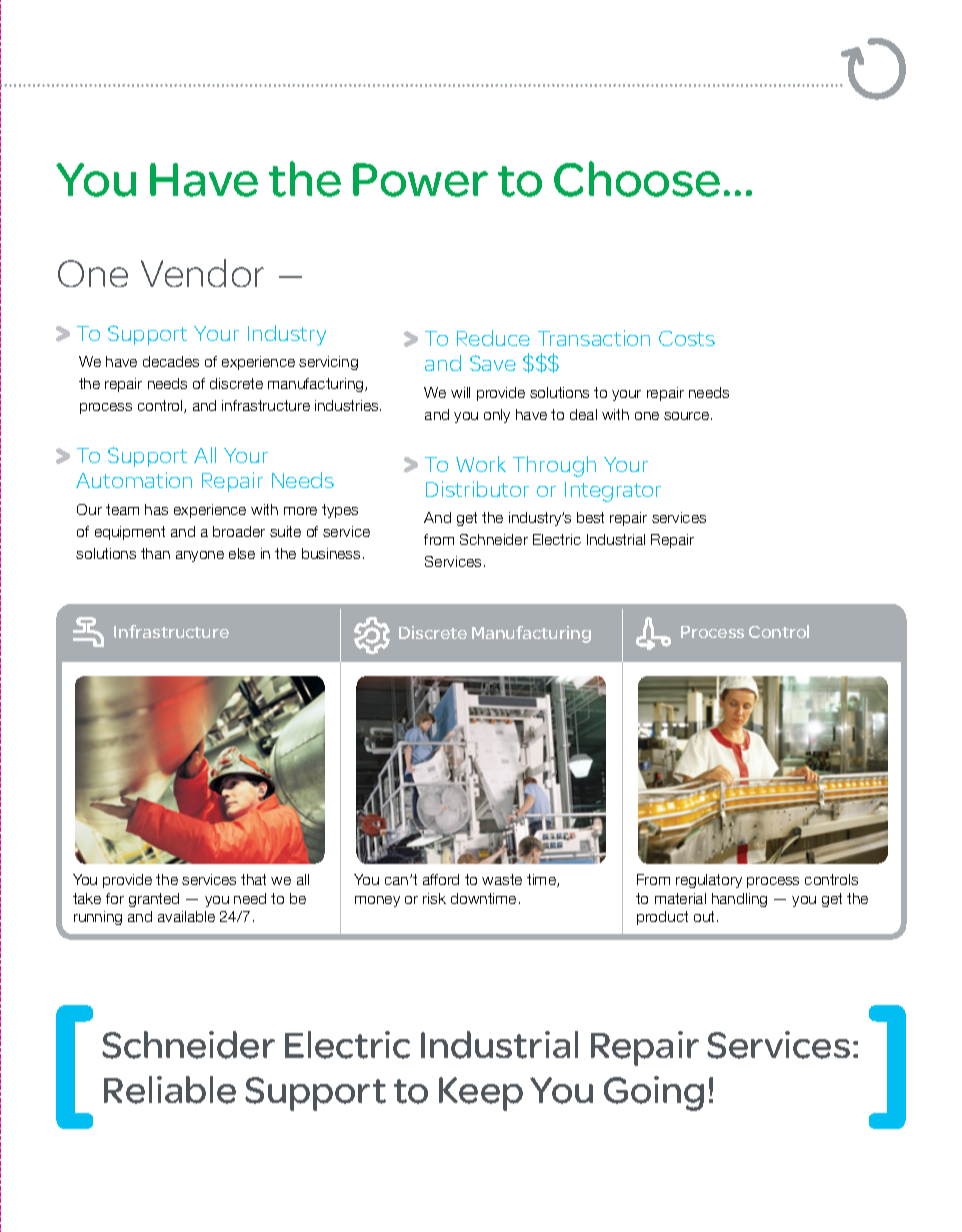 The image size is (962, 1232). I want to click on Reliable, so click(170, 1090).
